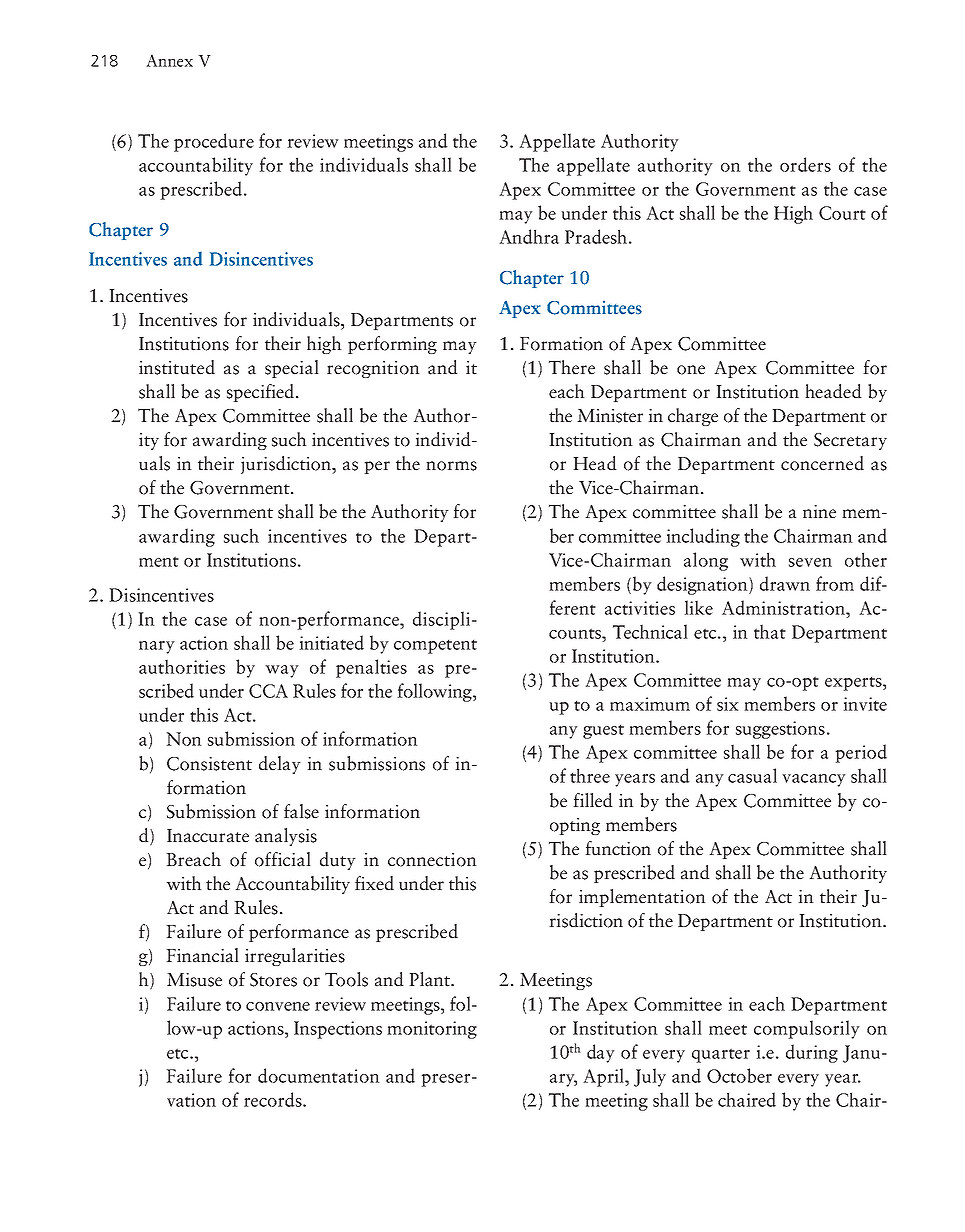  What do you see at coordinates (590, 775) in the document?
I see `three` at bounding box center [590, 775].
